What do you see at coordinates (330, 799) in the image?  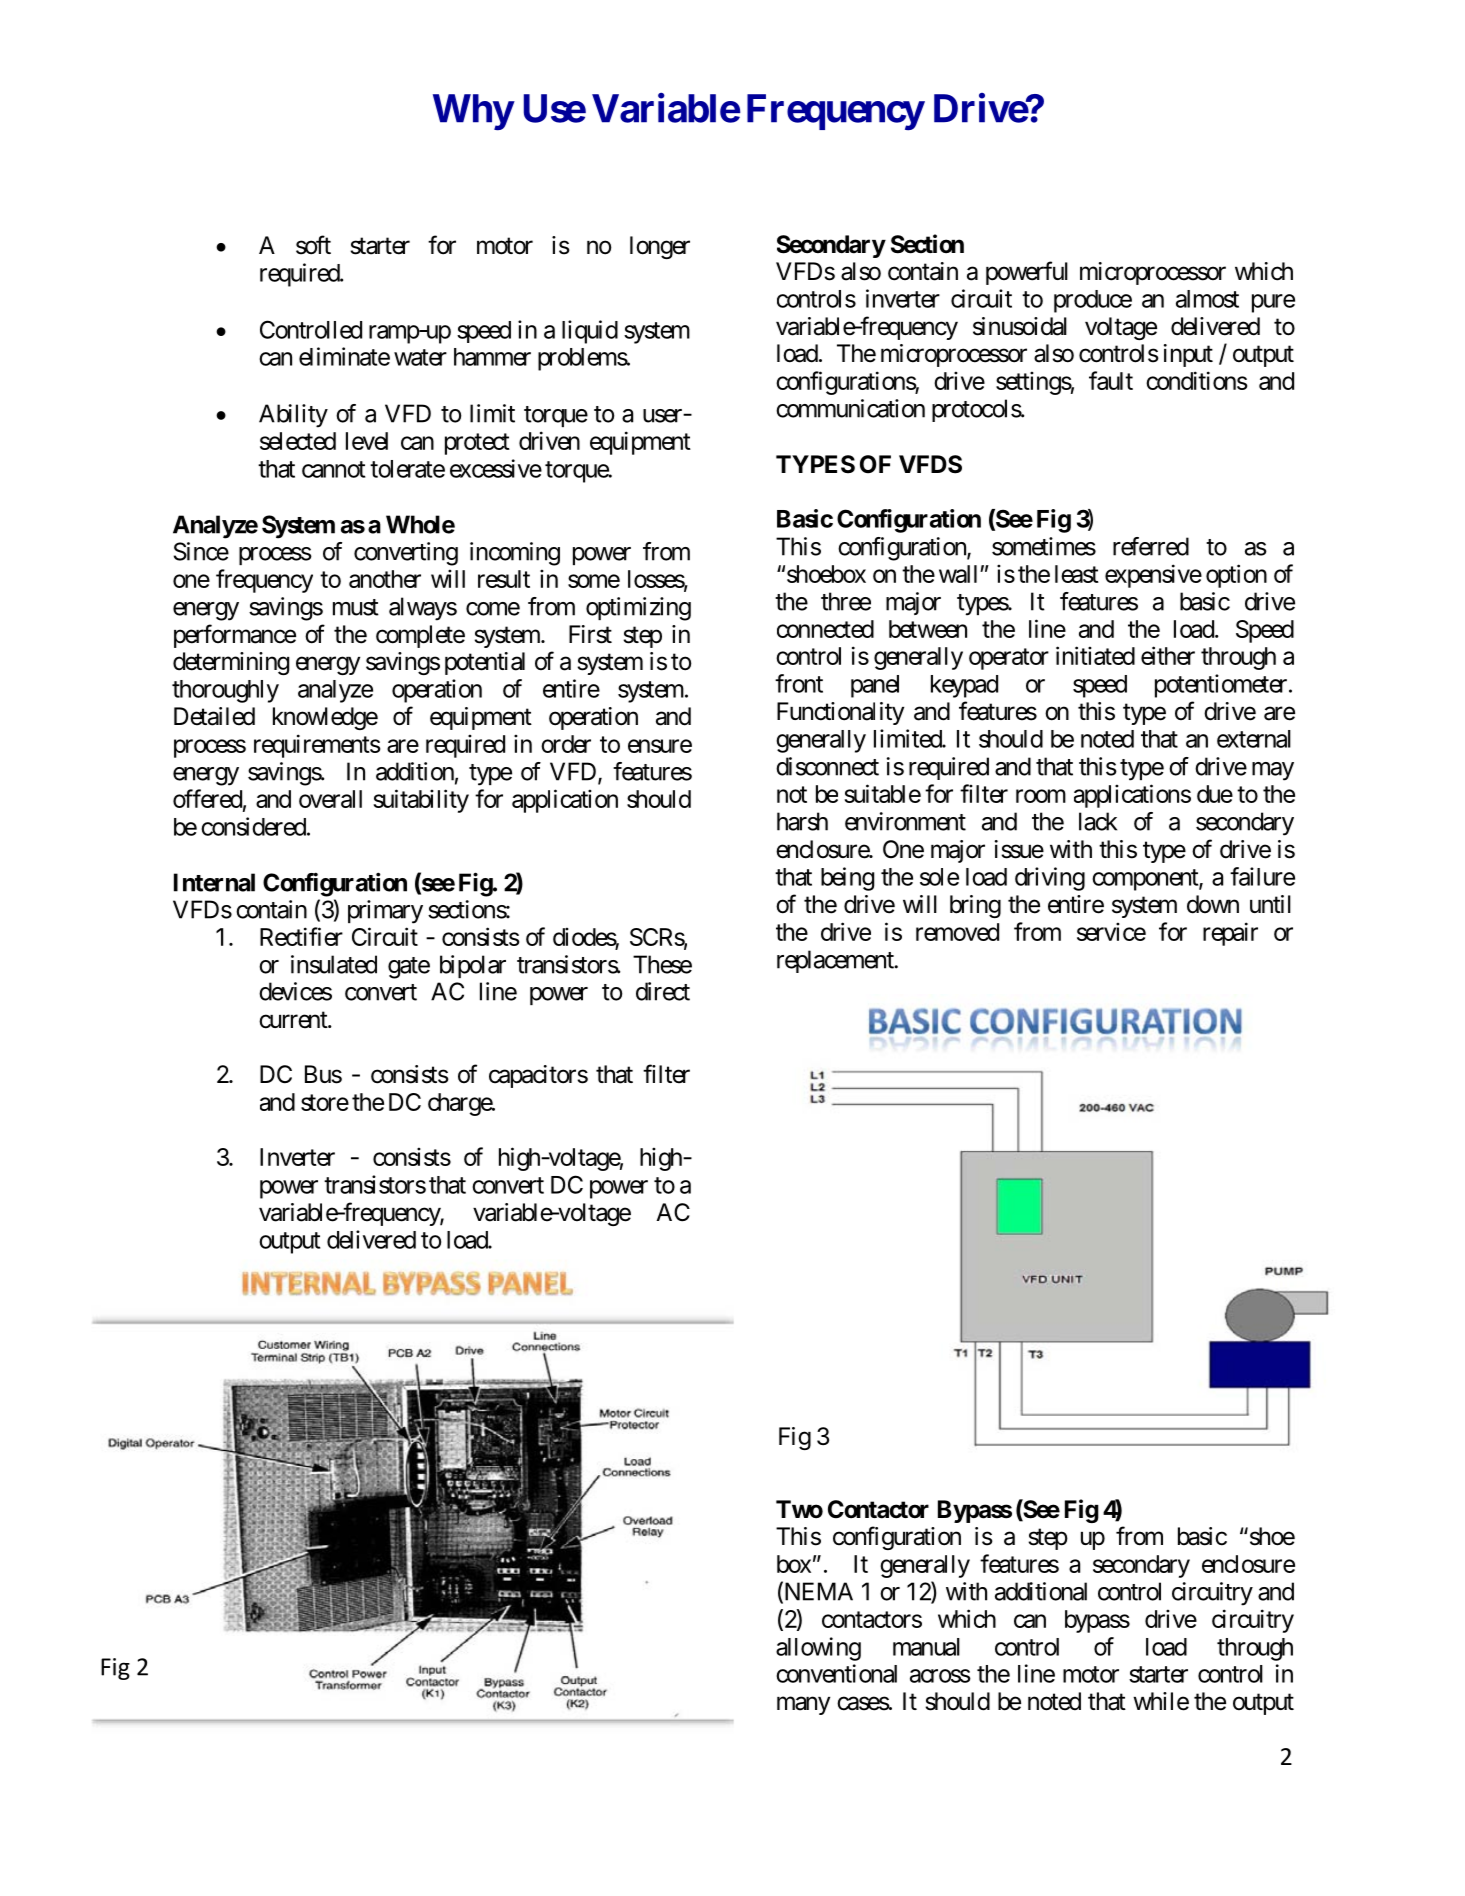 I see `overall` at bounding box center [330, 799].
